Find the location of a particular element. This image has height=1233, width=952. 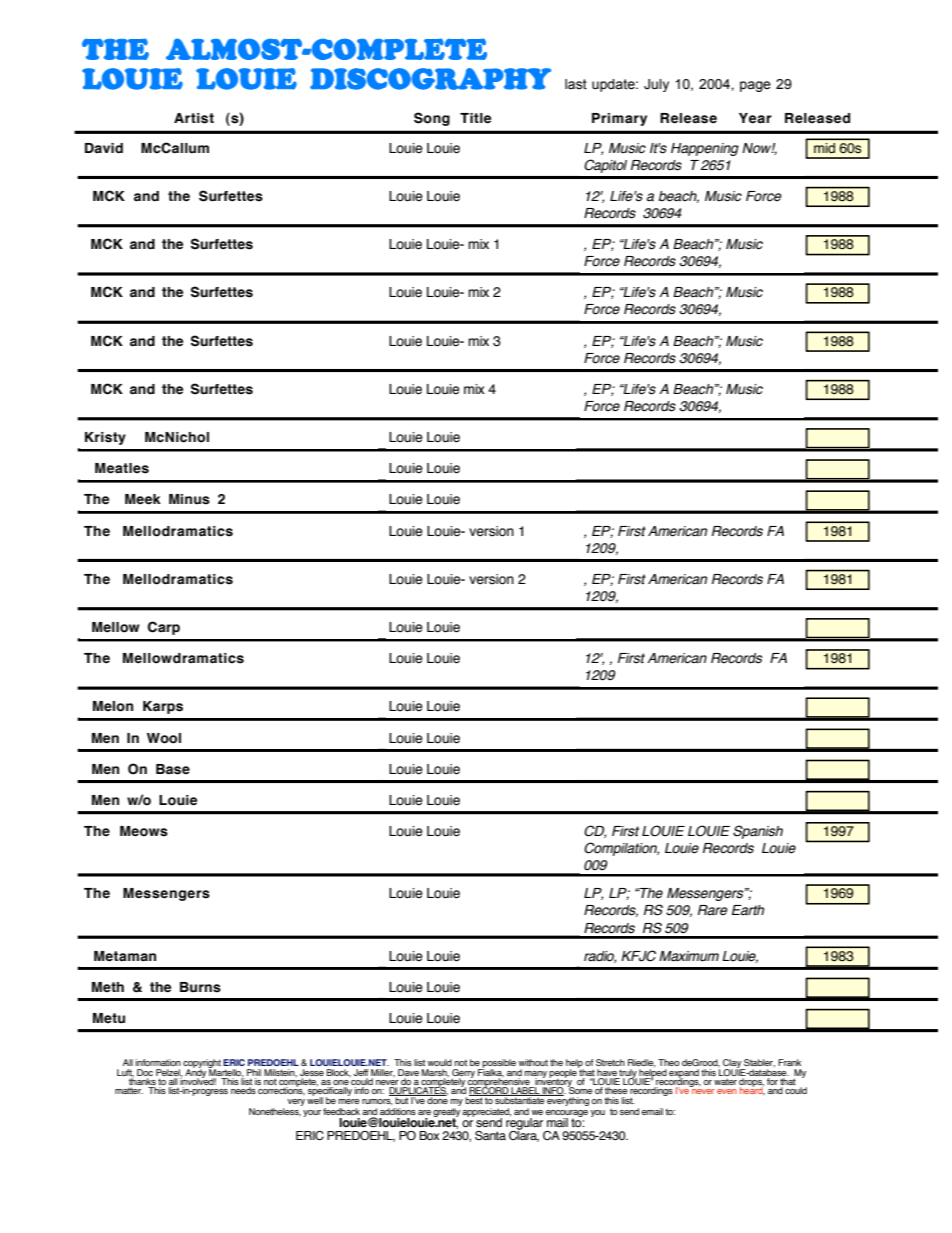

Theo is located at coordinates (669, 1062).
